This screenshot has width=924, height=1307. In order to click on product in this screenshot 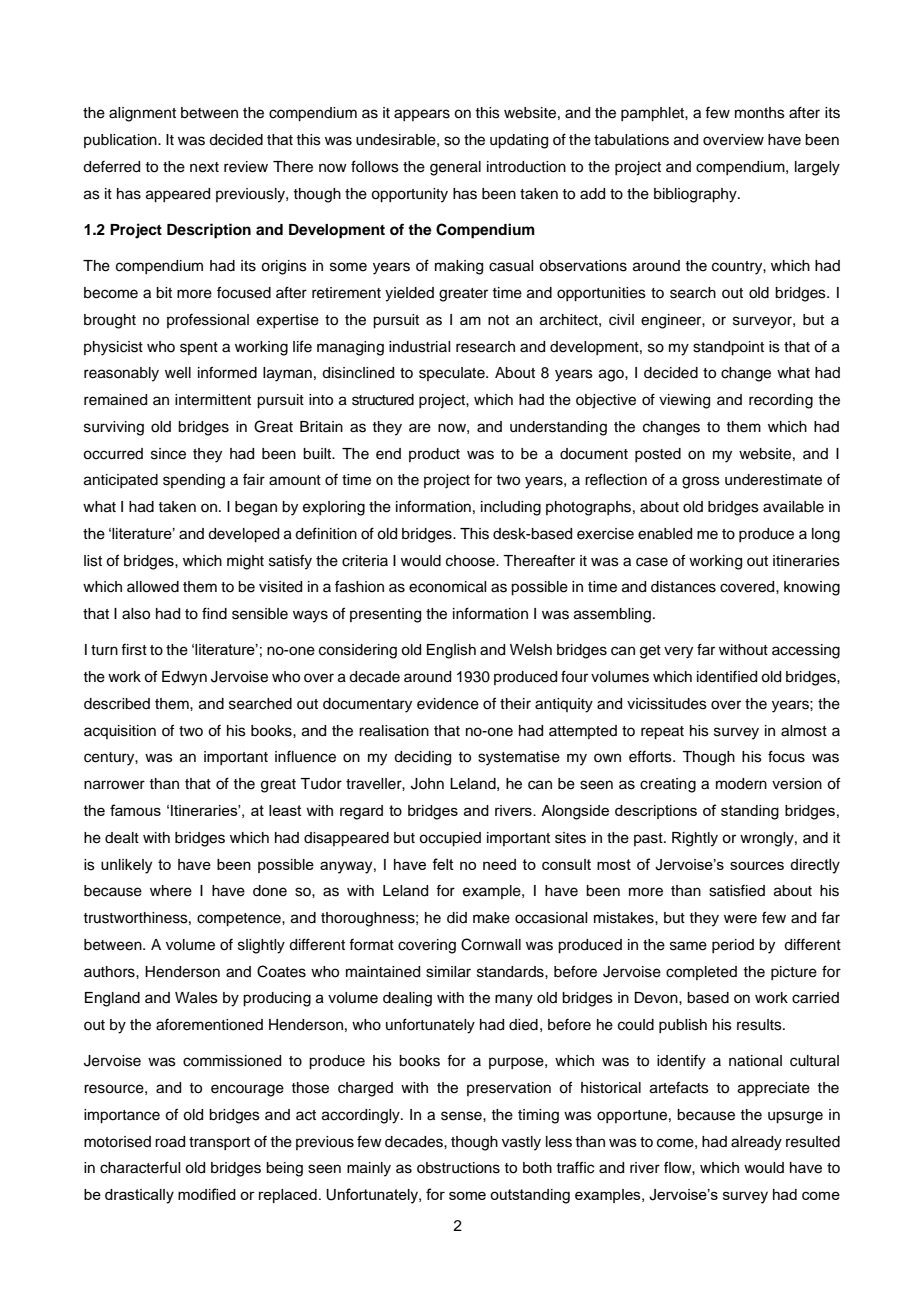, I will do `click(434, 455)`.
